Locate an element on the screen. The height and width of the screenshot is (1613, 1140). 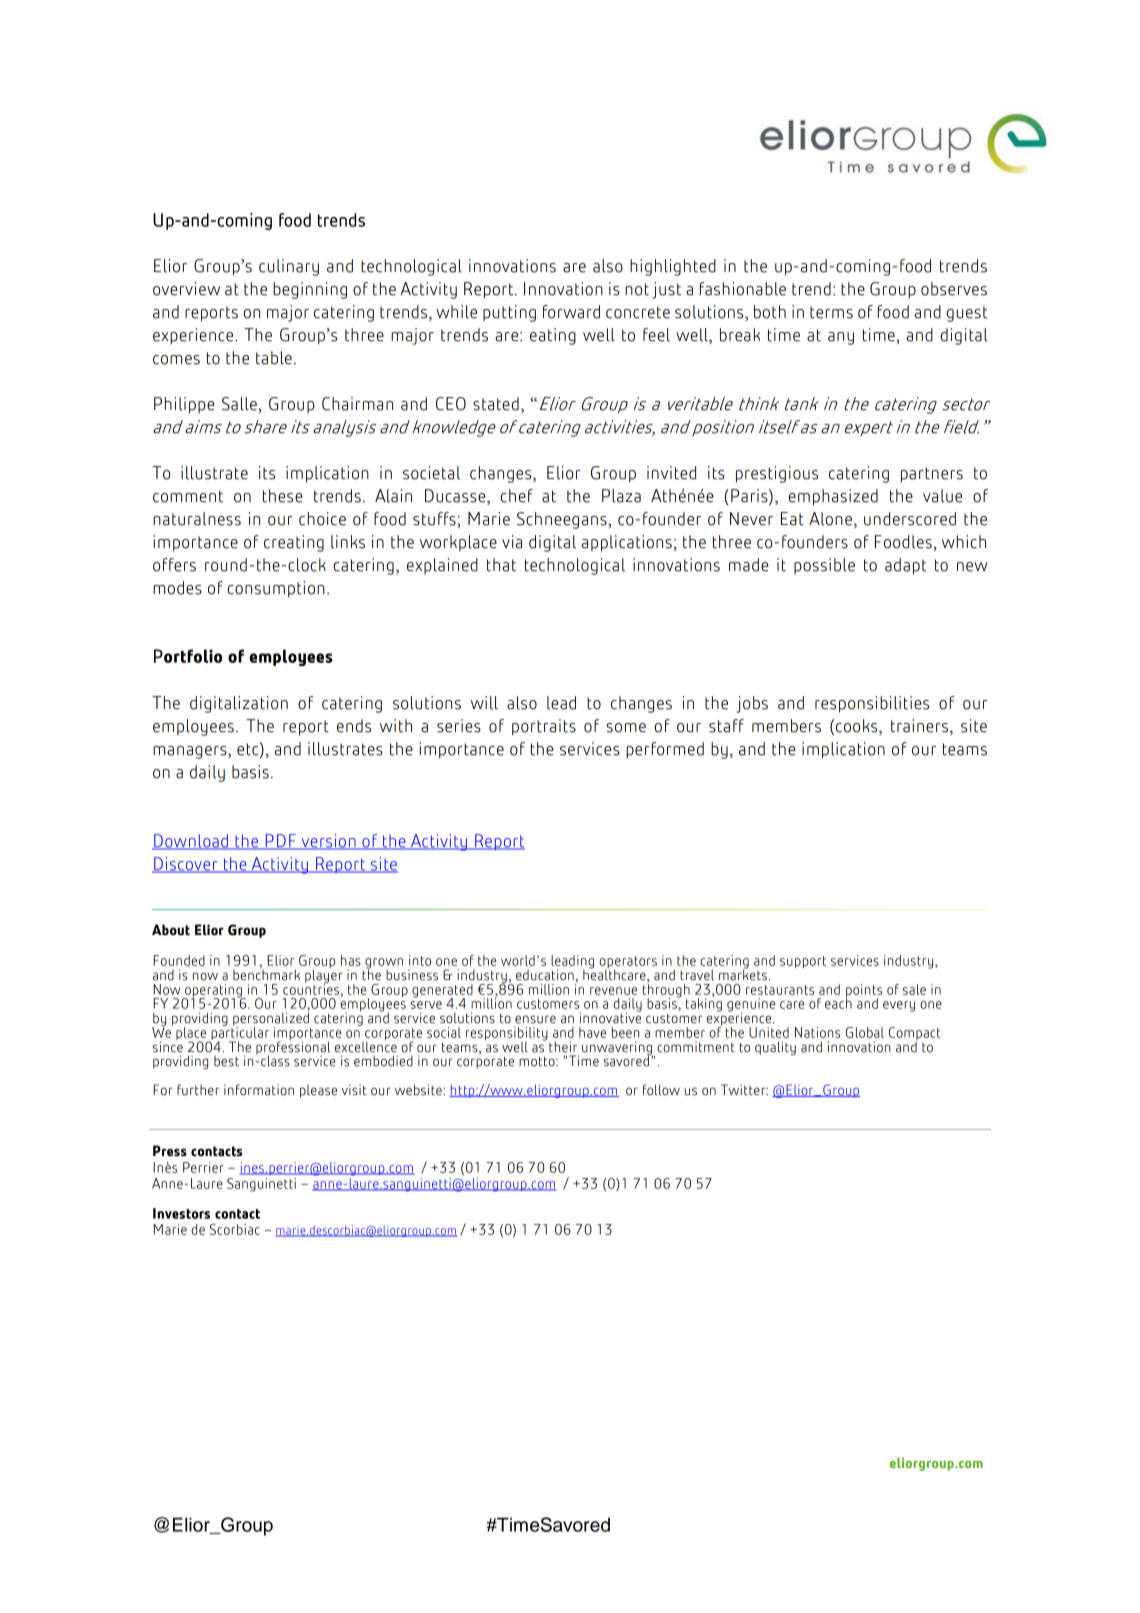
Twitter is located at coordinates (744, 1090).
